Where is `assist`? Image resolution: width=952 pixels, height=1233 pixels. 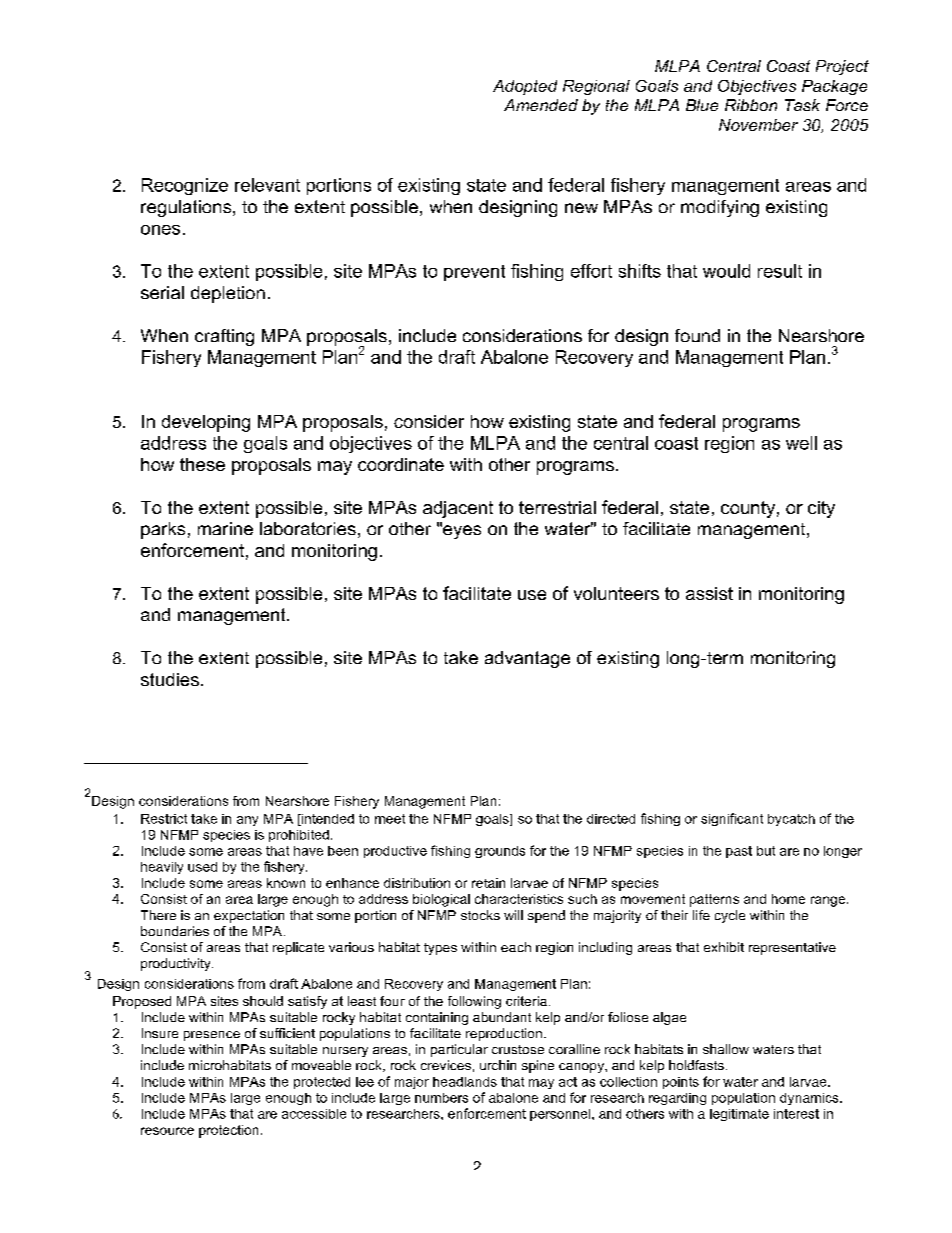 assist is located at coordinates (709, 593).
